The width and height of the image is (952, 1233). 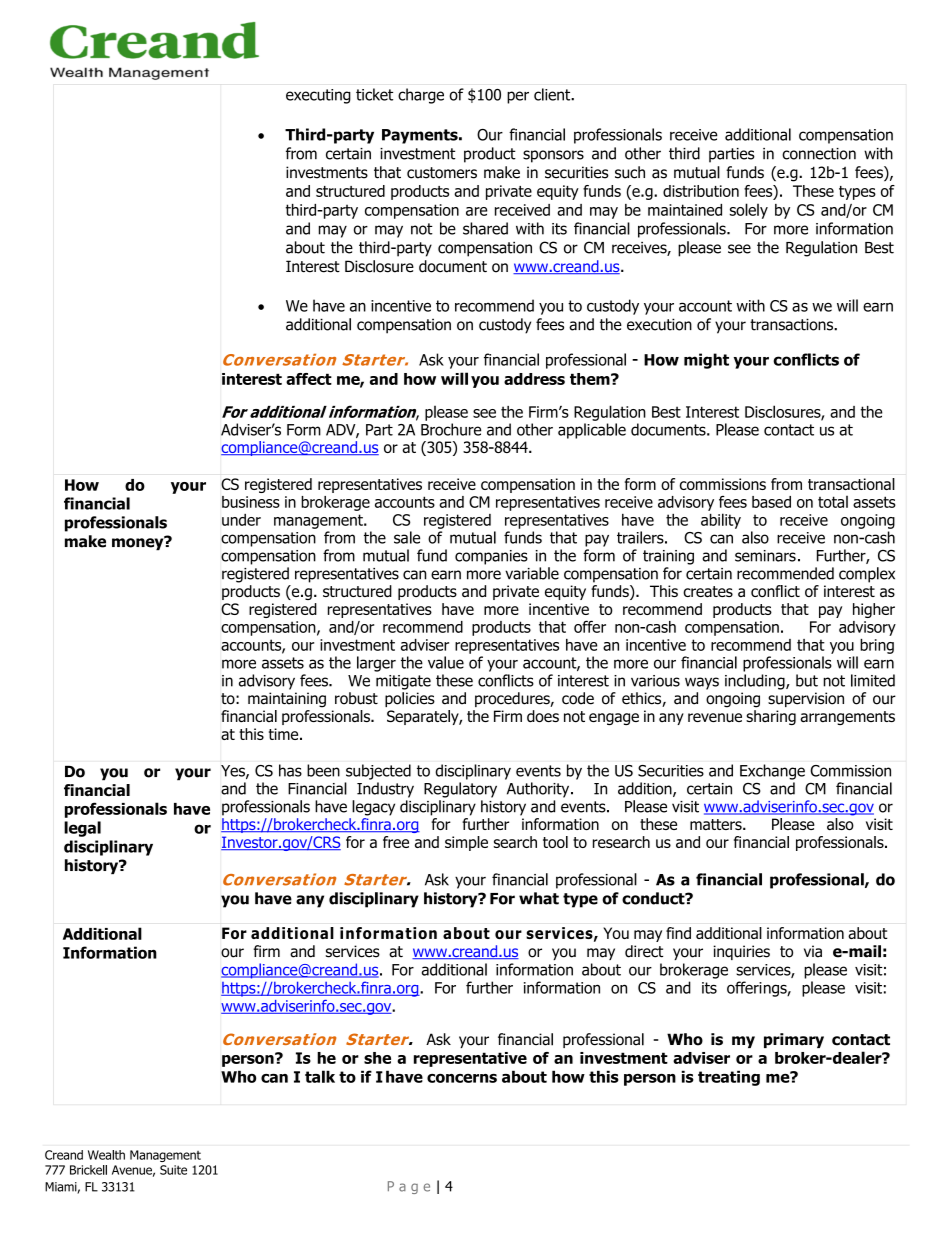 I want to click on connection, so click(x=819, y=154).
